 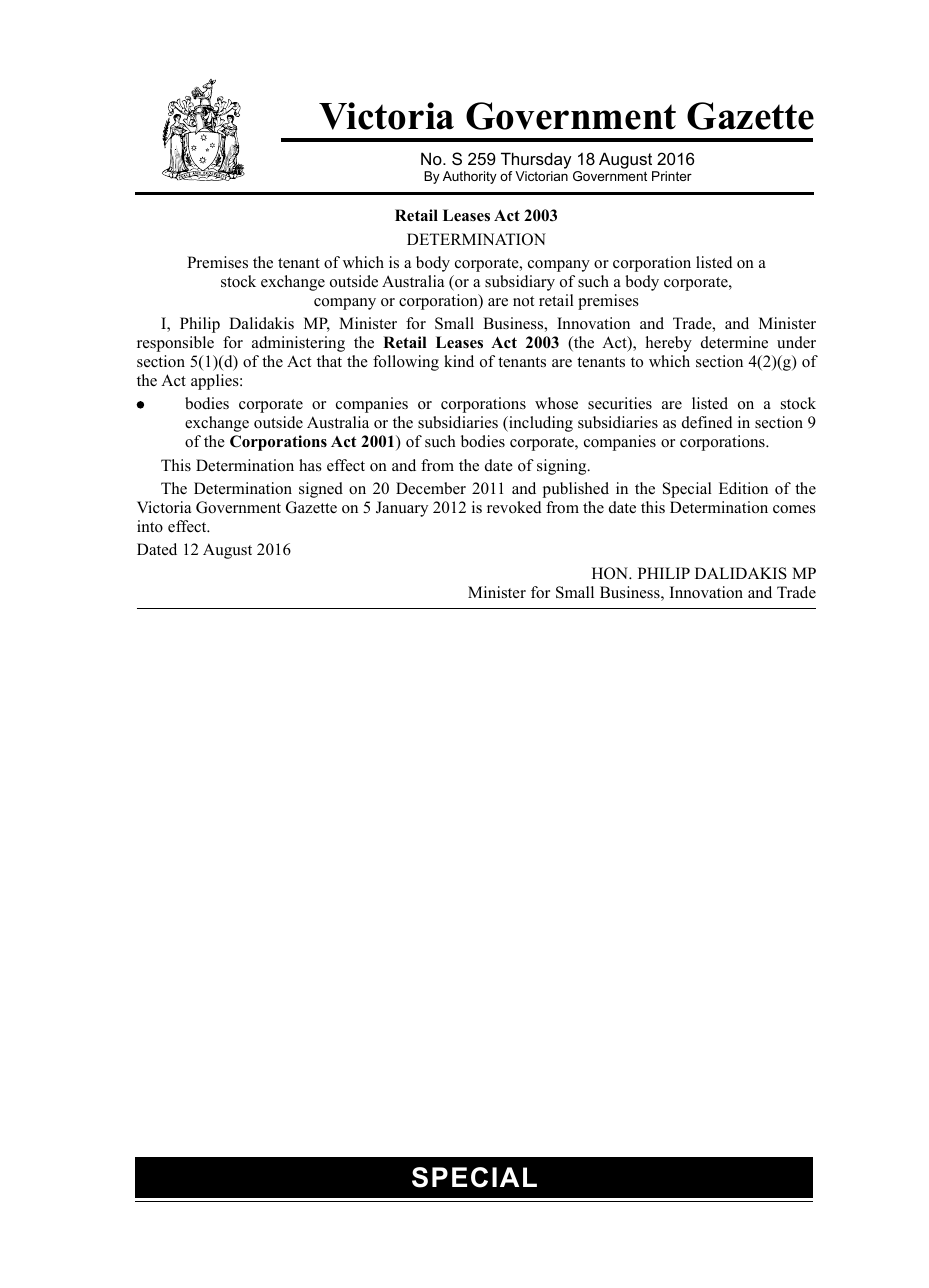 What do you see at coordinates (611, 573) in the image?
I see `HON` at bounding box center [611, 573].
